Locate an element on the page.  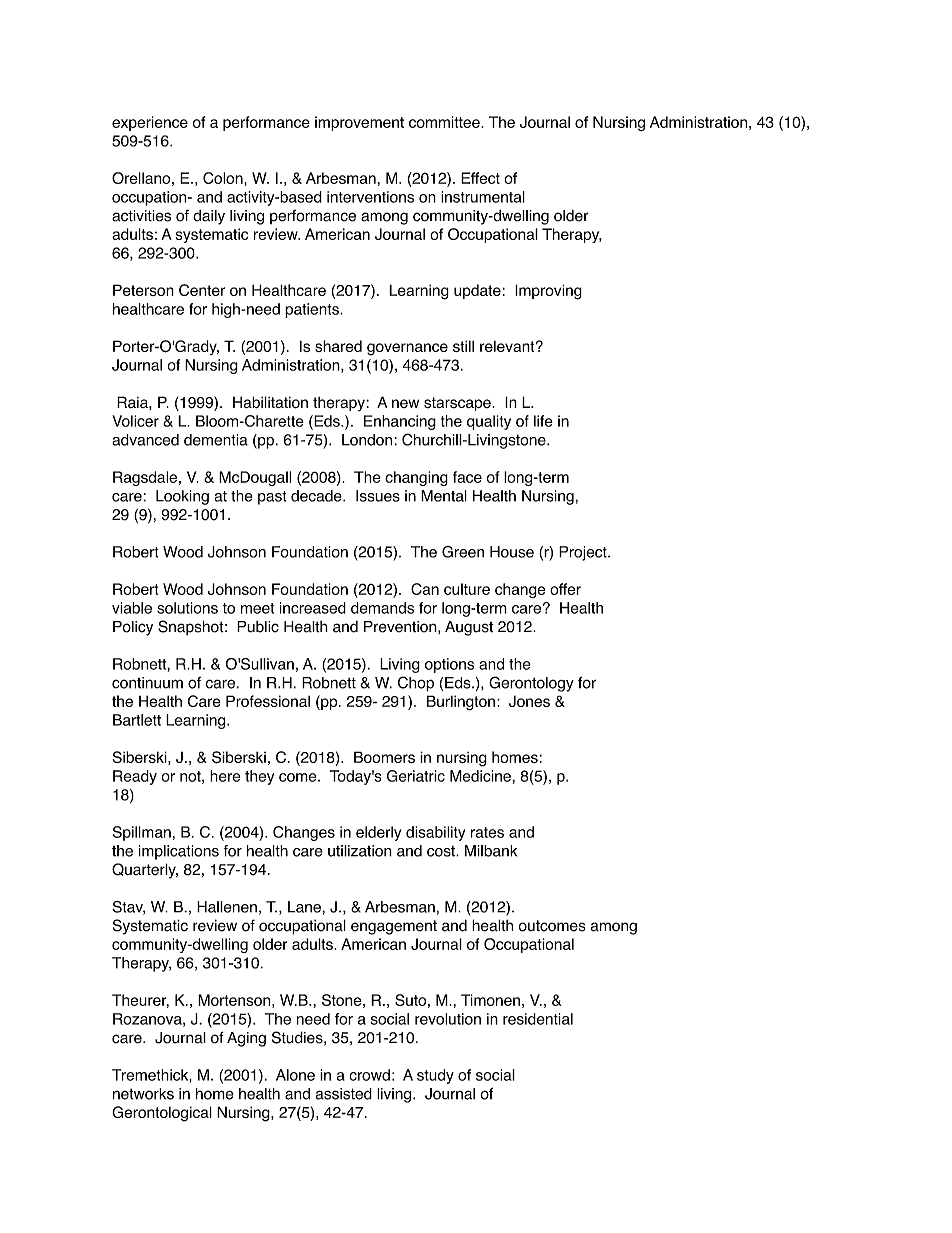
solutions is located at coordinates (187, 608).
